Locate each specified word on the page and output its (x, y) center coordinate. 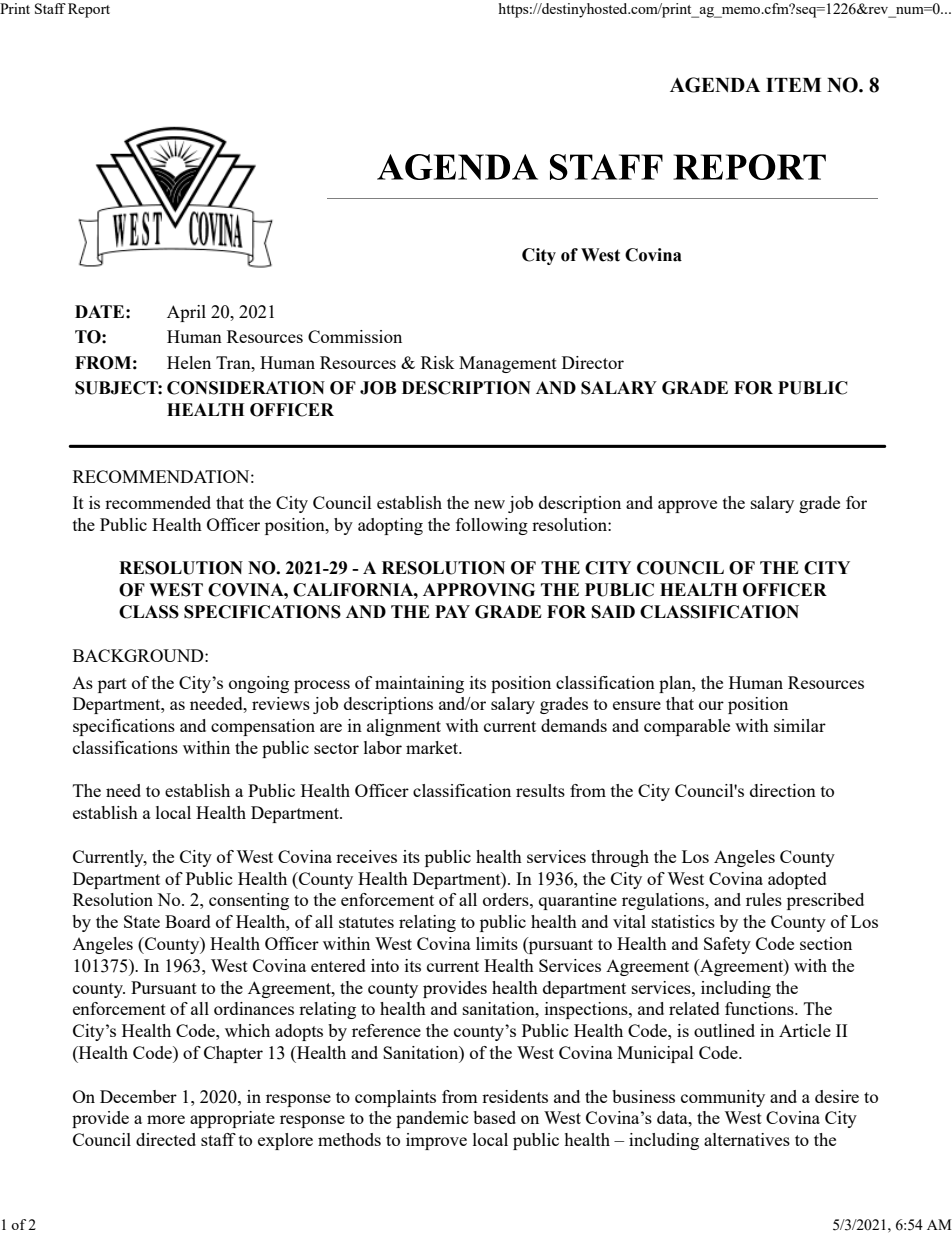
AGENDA (715, 85)
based (494, 1117)
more (166, 1119)
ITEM (793, 85)
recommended (158, 502)
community (723, 1098)
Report (89, 10)
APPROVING (479, 590)
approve (687, 506)
